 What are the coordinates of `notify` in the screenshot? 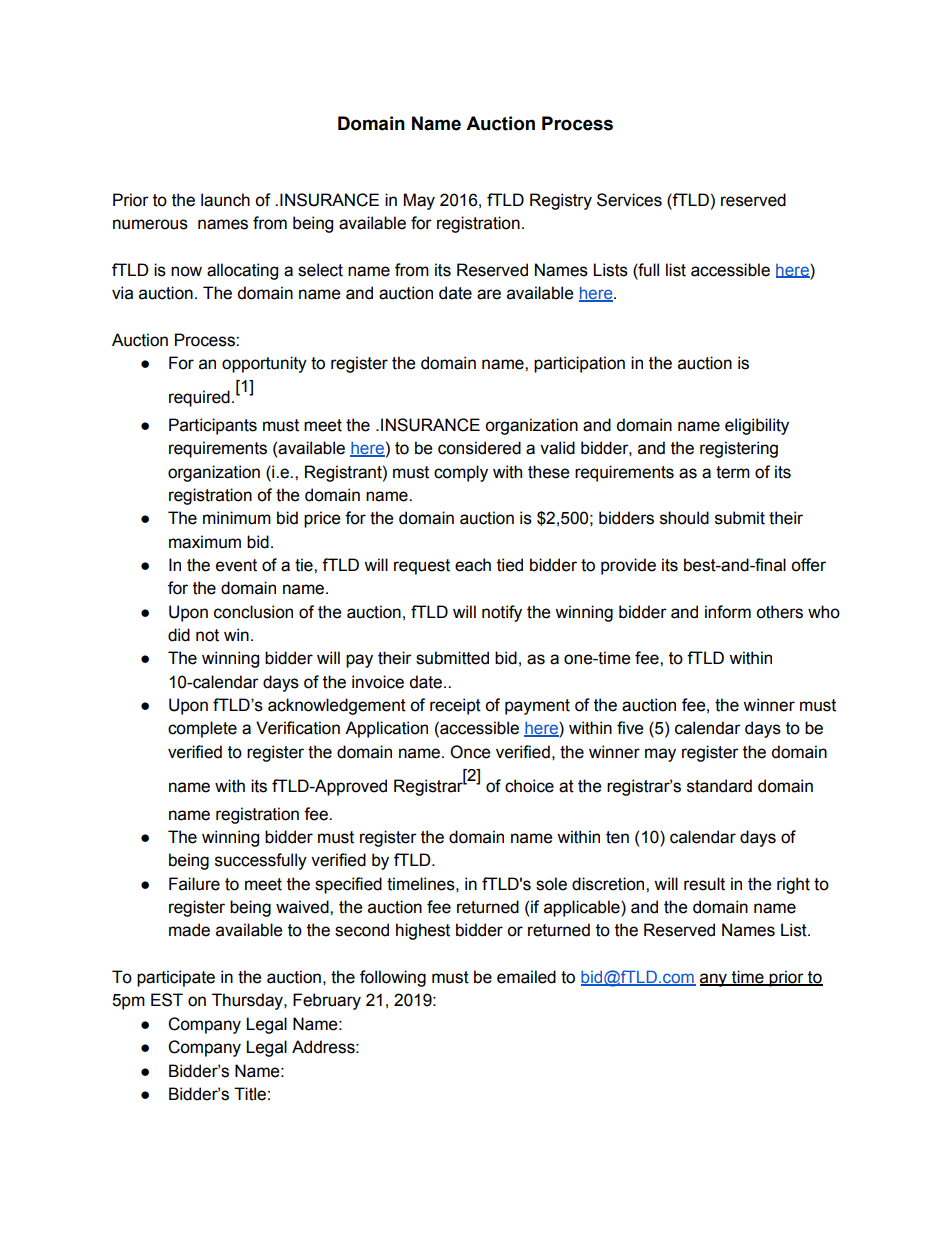 It's located at (502, 613).
